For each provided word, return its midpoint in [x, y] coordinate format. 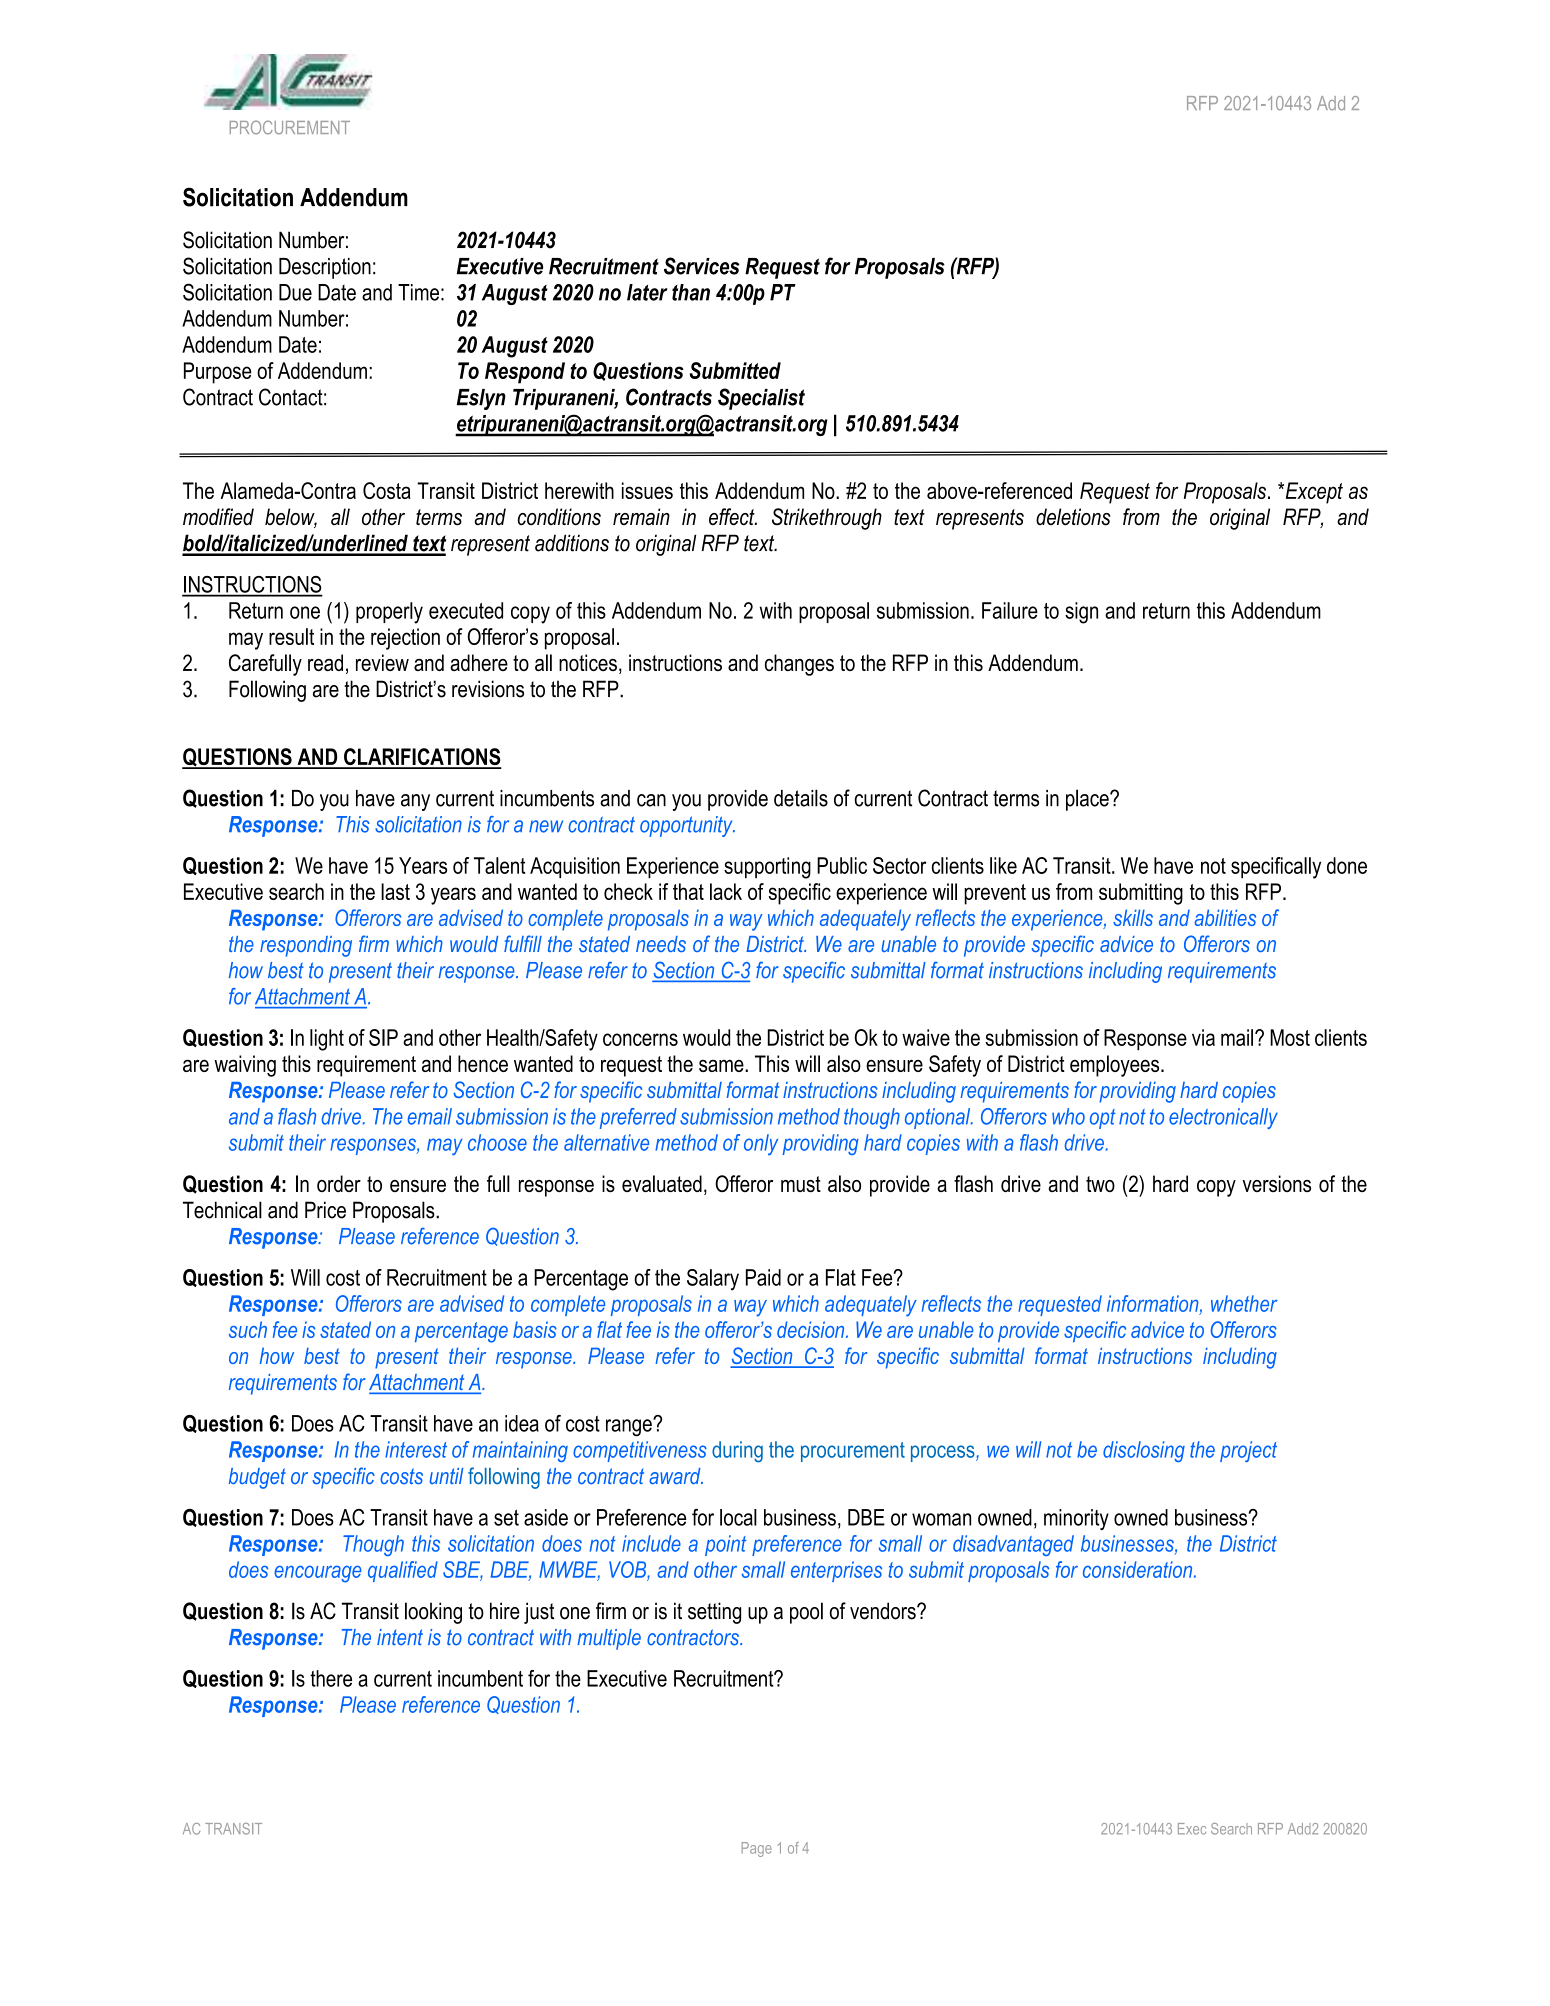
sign [1081, 613]
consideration [1139, 1569]
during [737, 1452]
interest [416, 1449]
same [722, 1065]
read [325, 662]
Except [1313, 493]
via [1203, 1037]
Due [295, 292]
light [327, 1040]
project [1248, 1451]
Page [757, 1849]
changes [799, 665]
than [691, 292]
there [331, 1678]
